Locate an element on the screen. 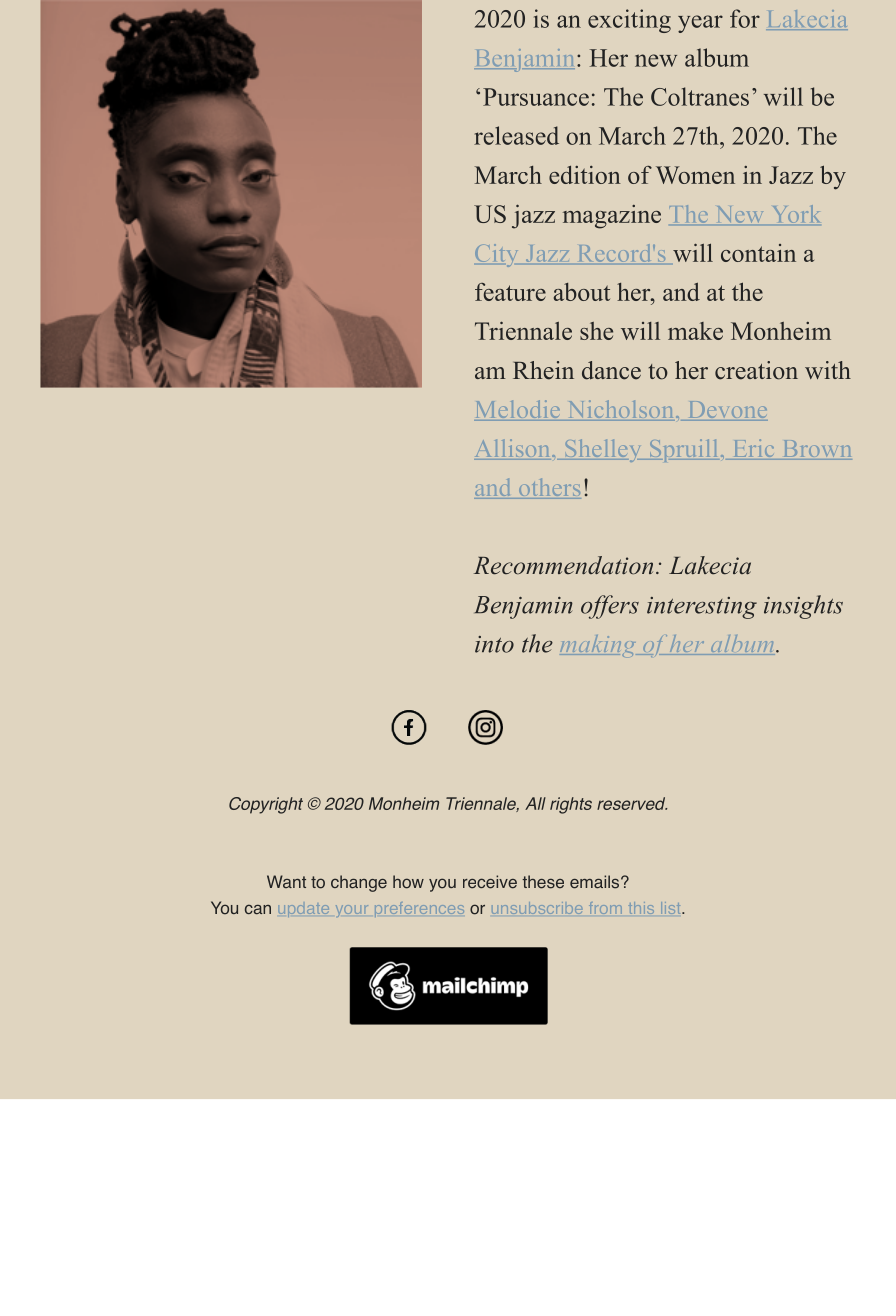 Image resolution: width=896 pixels, height=1316 pixels. others is located at coordinates (548, 488).
